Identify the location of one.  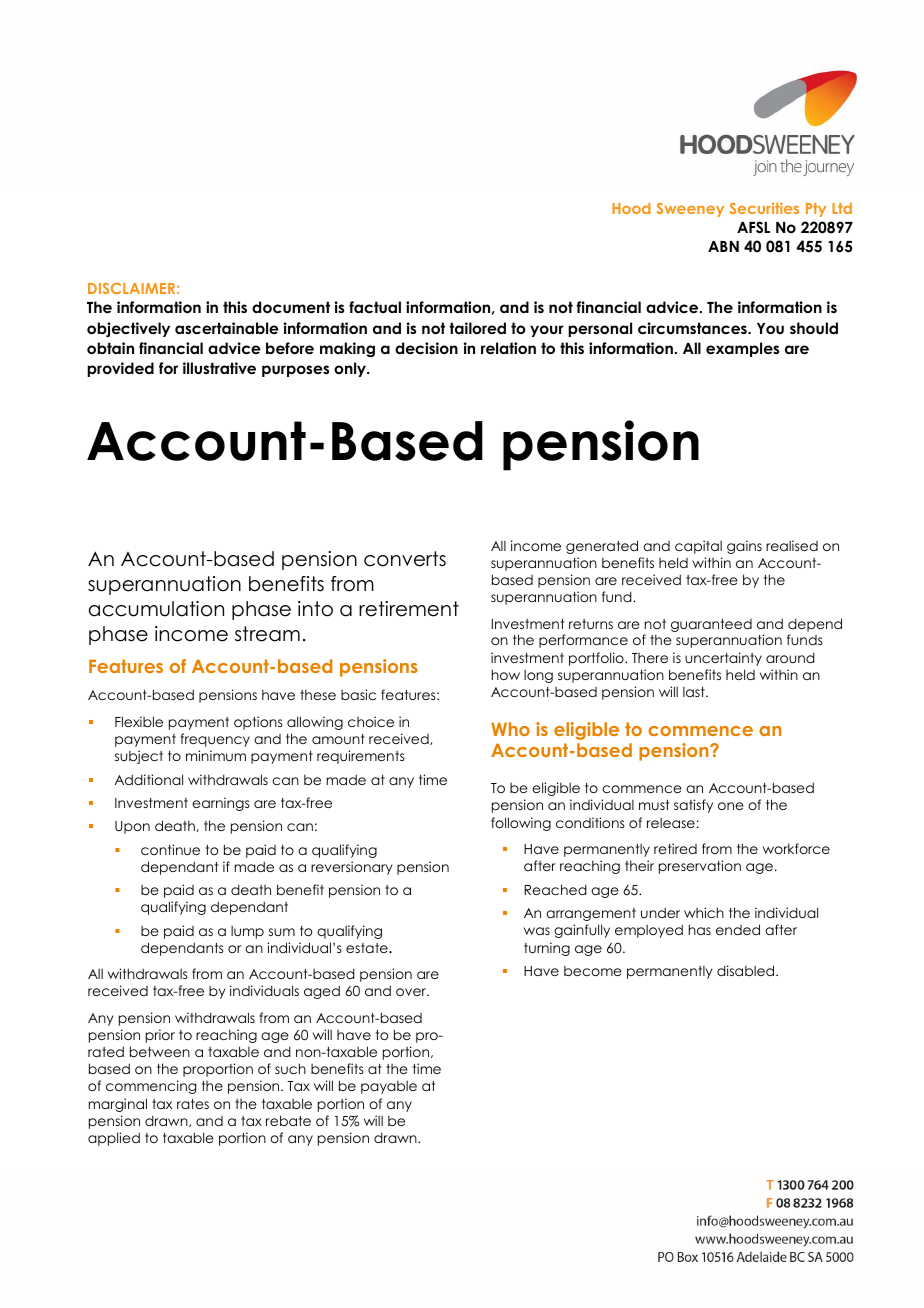
(731, 806).
